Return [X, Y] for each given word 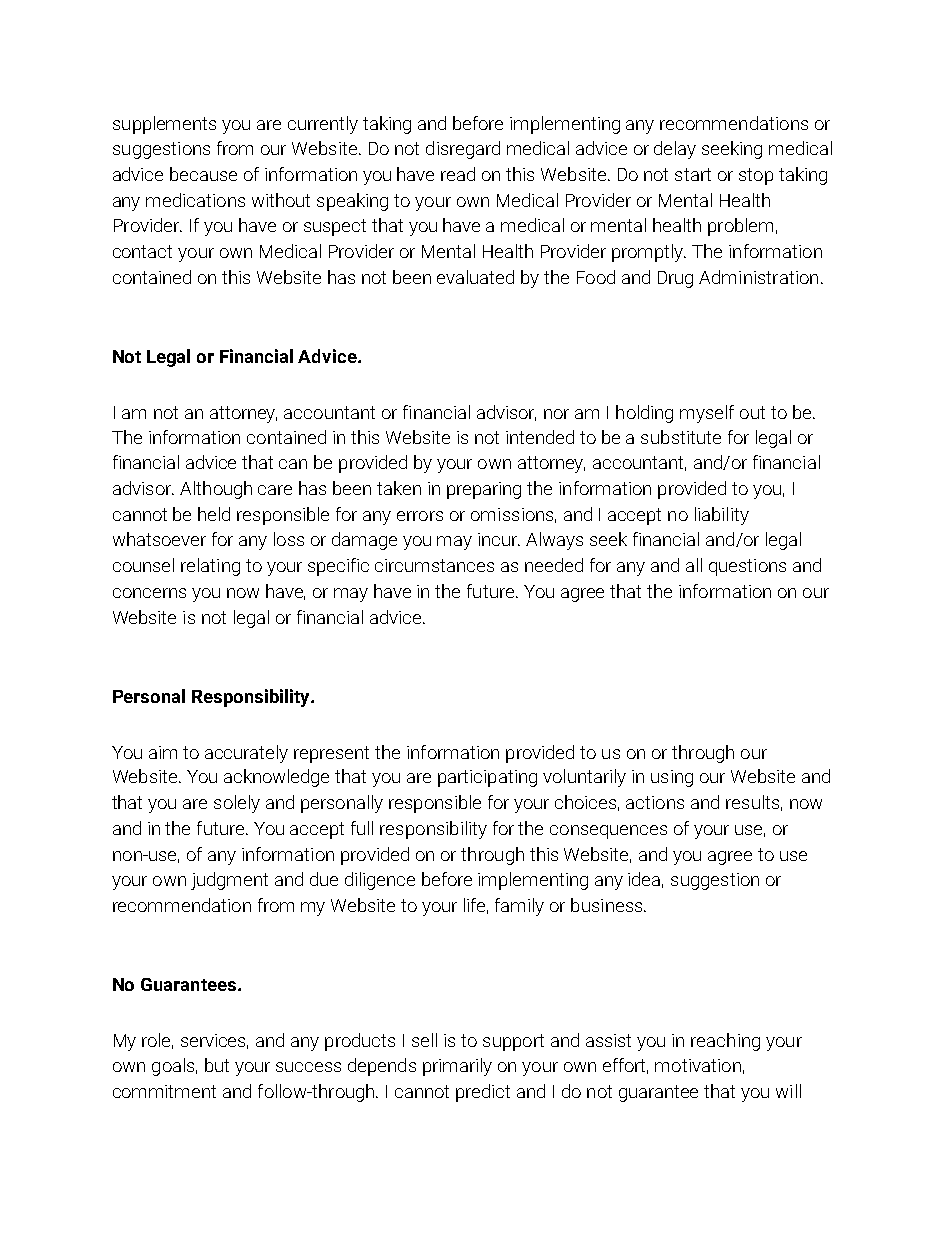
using [672, 778]
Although [216, 490]
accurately [246, 754]
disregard [463, 150]
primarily [457, 1067]
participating [487, 778]
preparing [484, 490]
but [217, 1065]
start [693, 174]
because [203, 174]
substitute [681, 437]
